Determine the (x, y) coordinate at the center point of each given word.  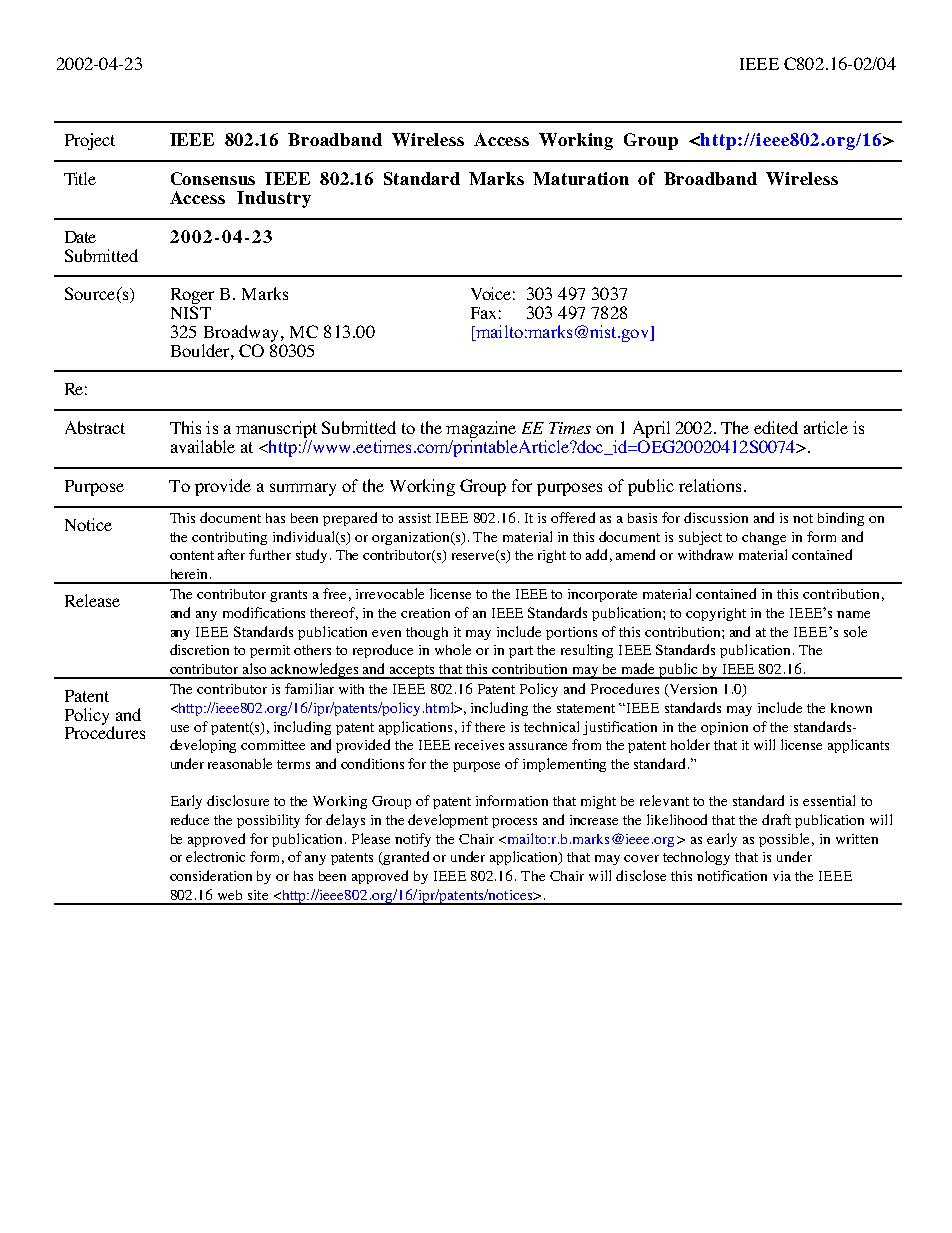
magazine (481, 431)
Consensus (213, 178)
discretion (199, 649)
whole (453, 649)
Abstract (95, 427)
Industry (274, 199)
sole (855, 631)
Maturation (581, 178)
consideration (211, 875)
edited (776, 427)
